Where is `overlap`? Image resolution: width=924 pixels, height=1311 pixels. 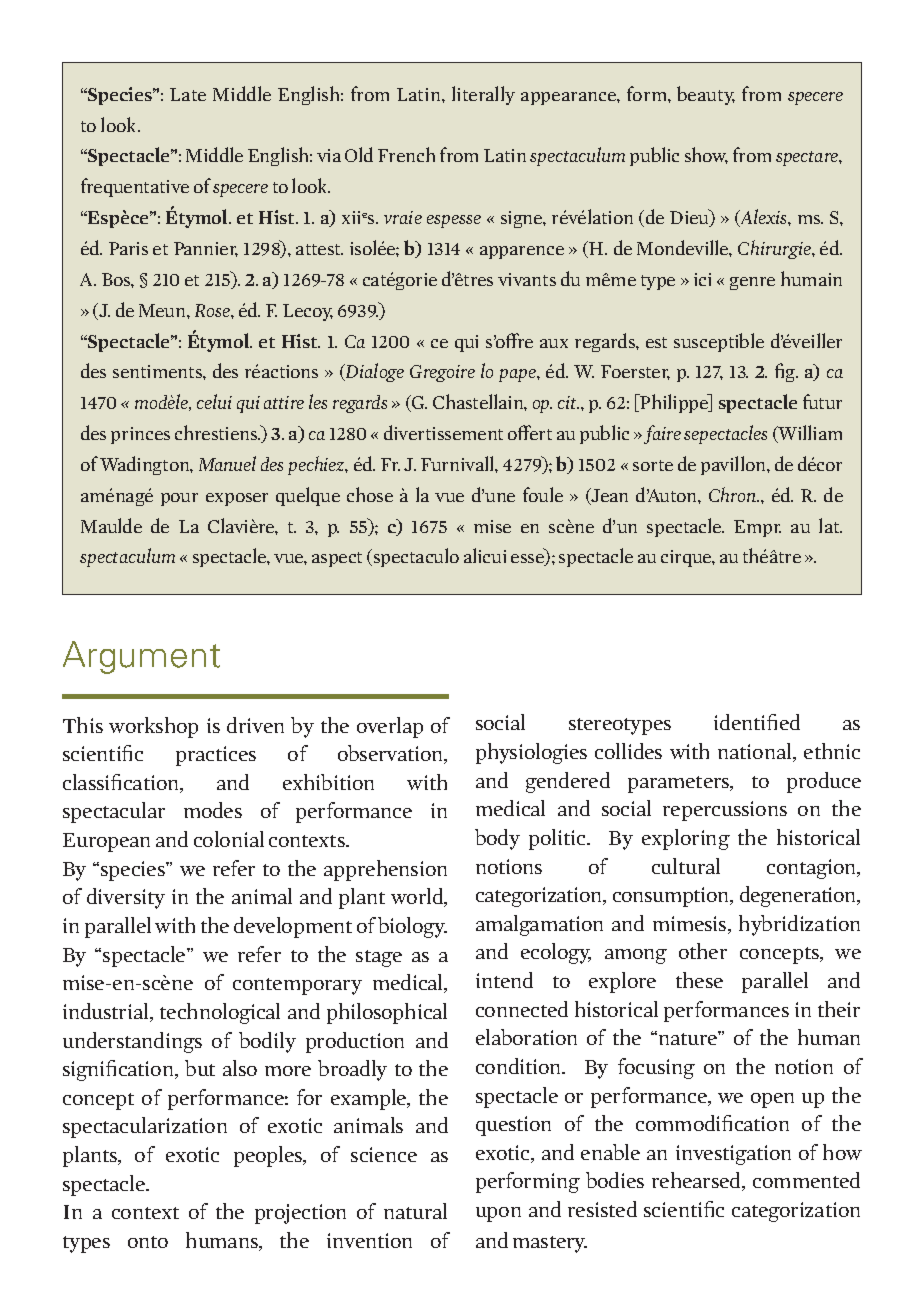 overlap is located at coordinates (390, 727).
